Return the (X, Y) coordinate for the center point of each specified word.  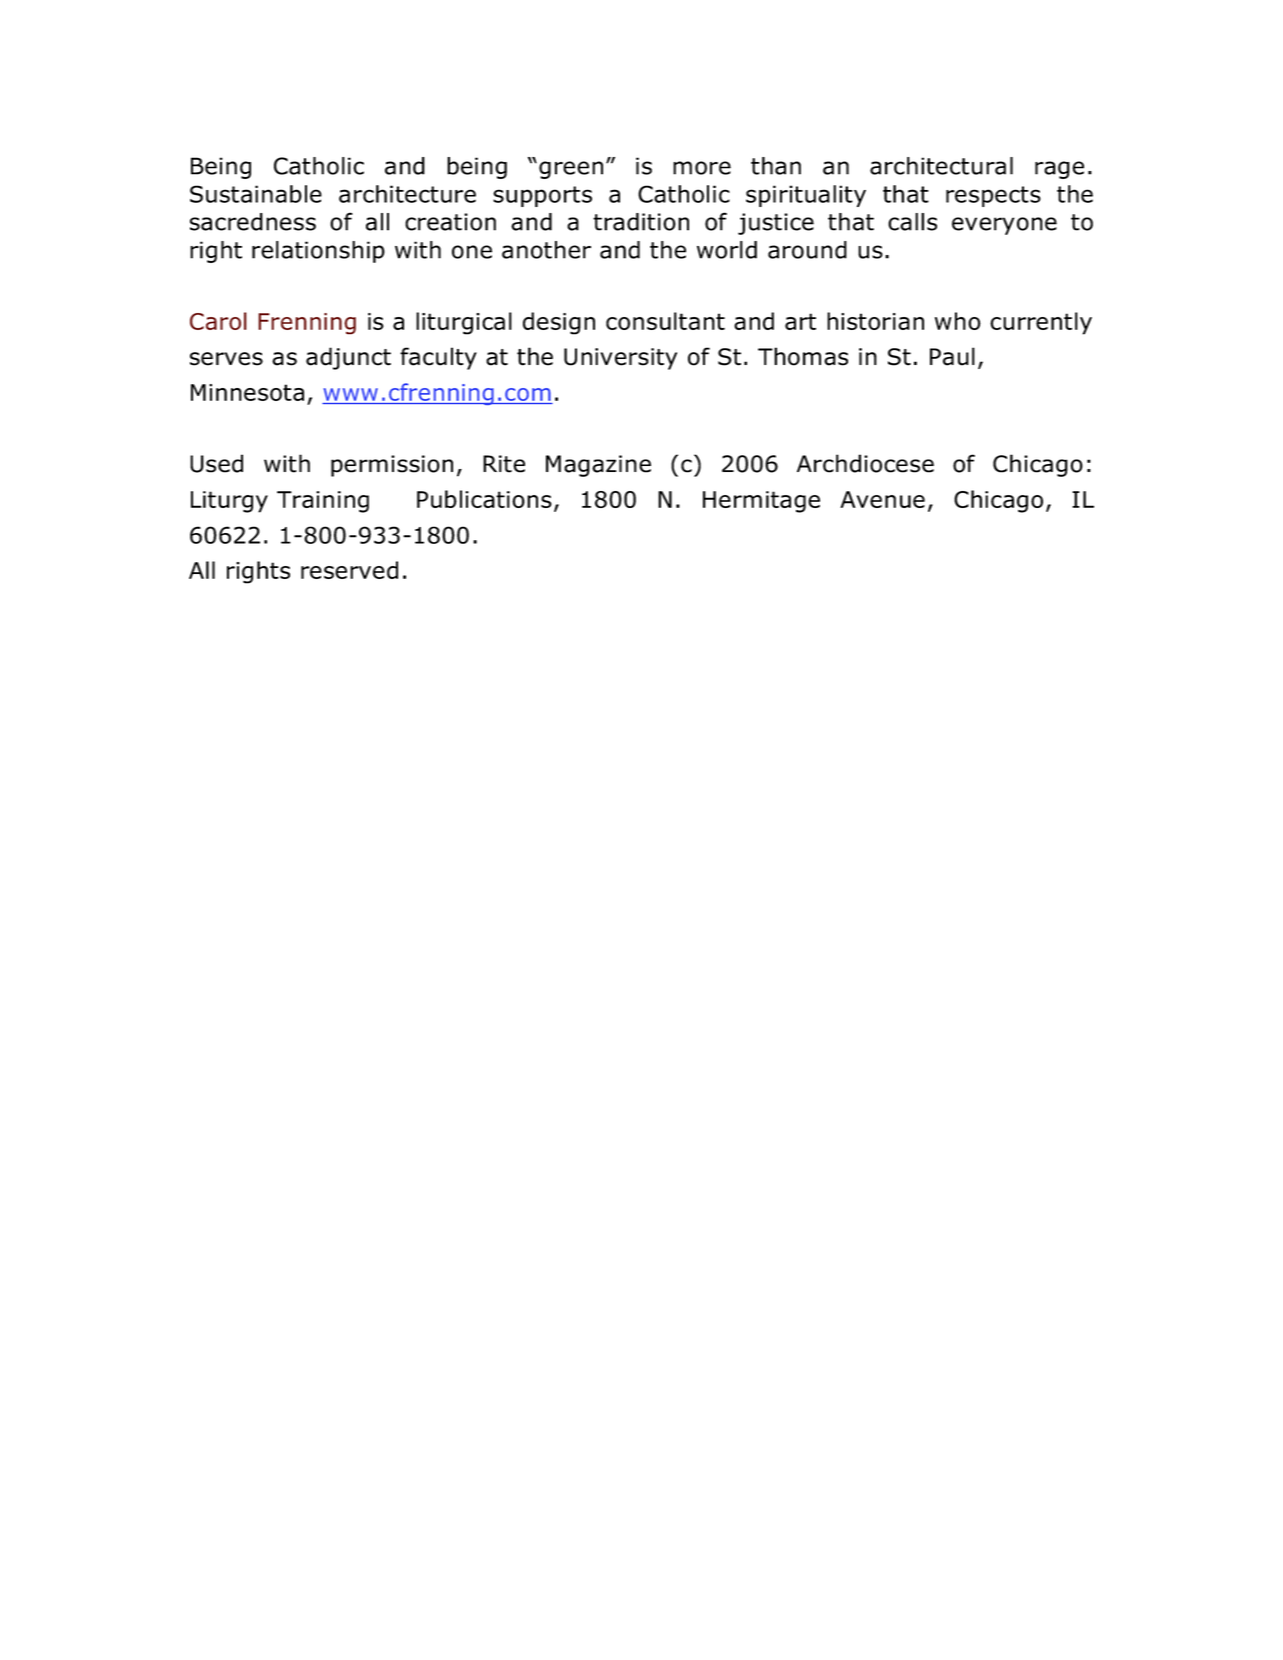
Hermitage (761, 502)
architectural (941, 166)
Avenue (882, 499)
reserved (349, 570)
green (571, 170)
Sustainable (256, 194)
